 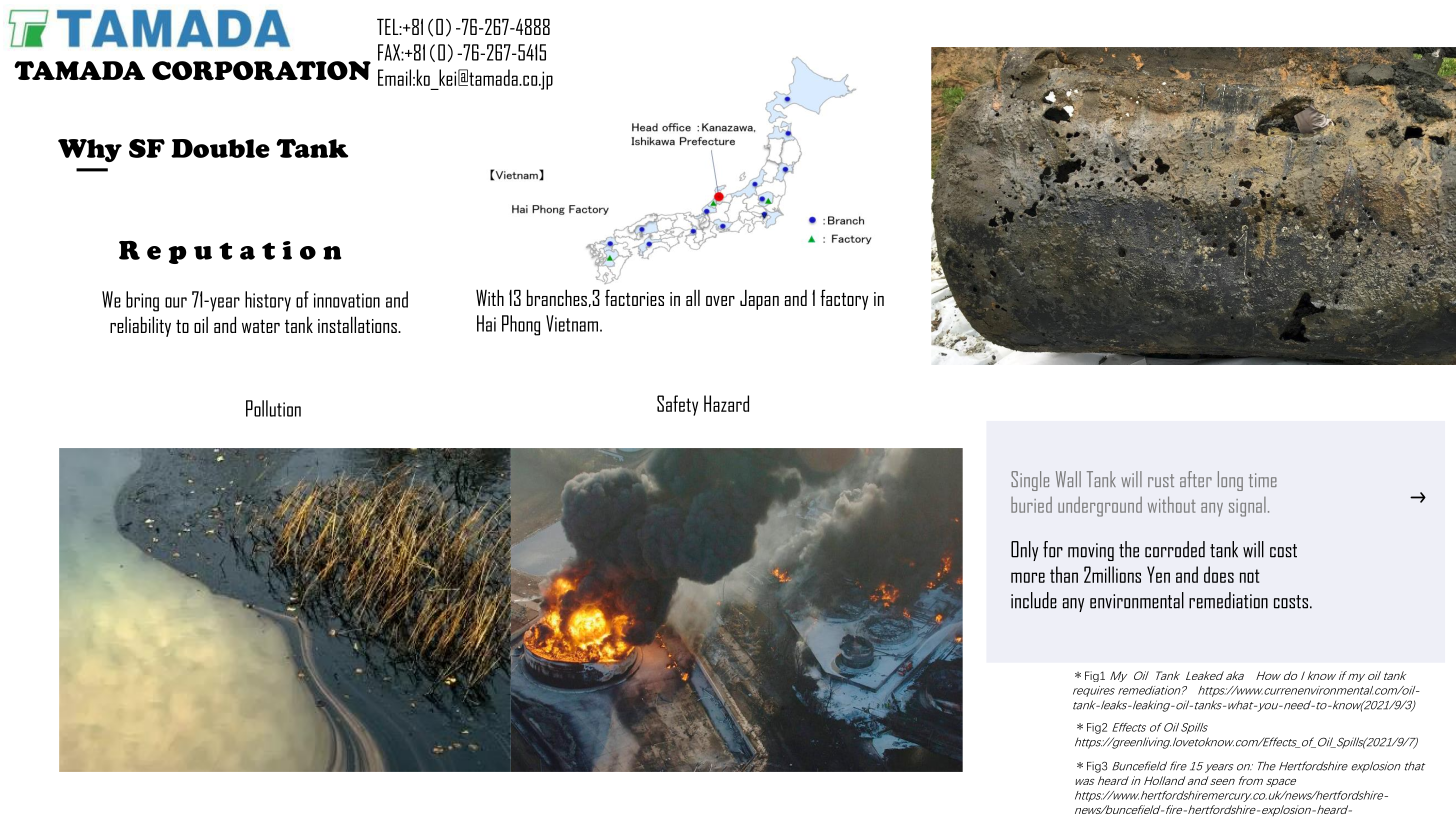 What do you see at coordinates (220, 148) in the image?
I see `Double` at bounding box center [220, 148].
